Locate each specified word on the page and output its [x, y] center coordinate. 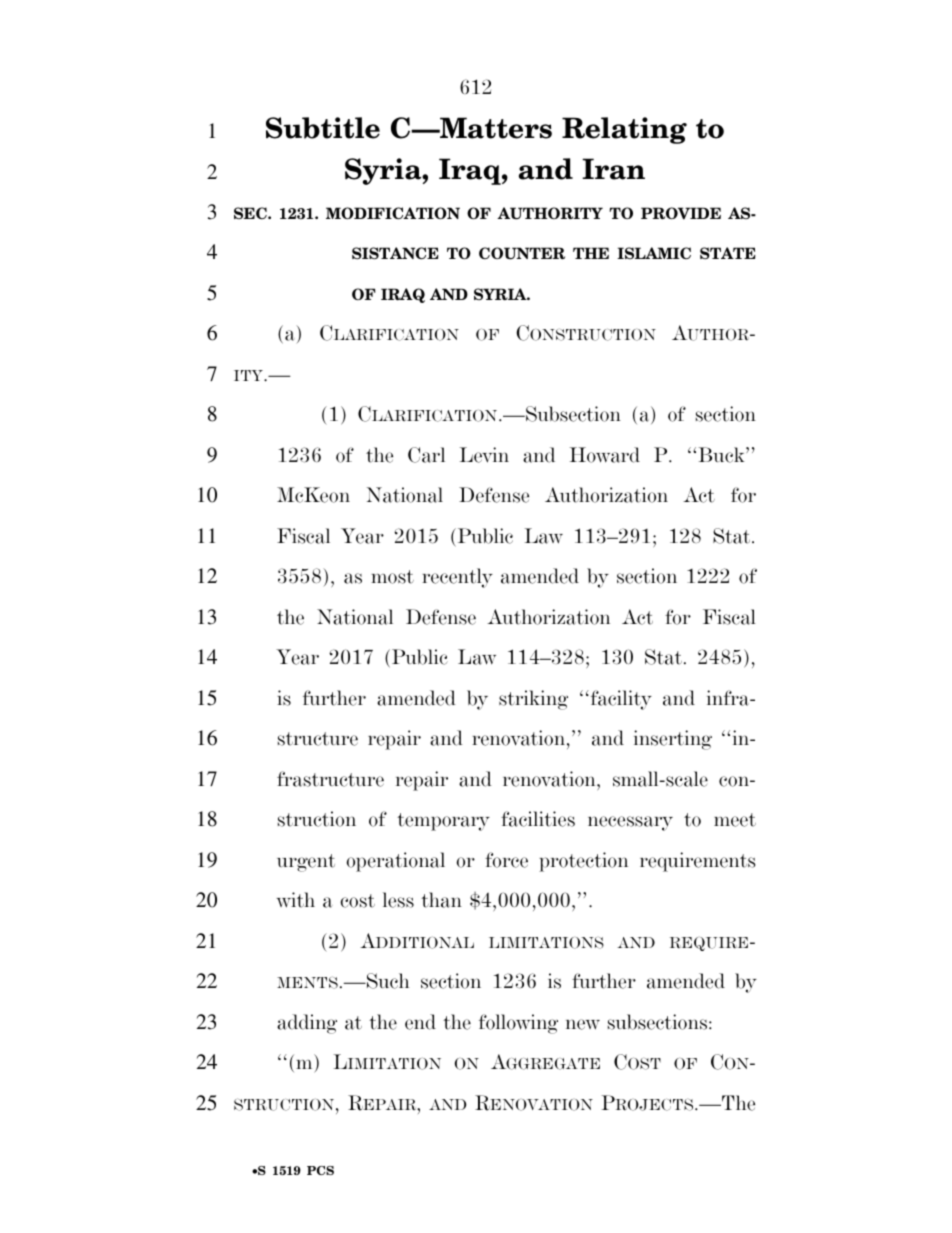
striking [533, 700]
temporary [443, 822]
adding [307, 1024]
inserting [673, 740]
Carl [426, 455]
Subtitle [323, 128]
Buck [722, 455]
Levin [484, 455]
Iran [613, 169]
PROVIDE [681, 213]
